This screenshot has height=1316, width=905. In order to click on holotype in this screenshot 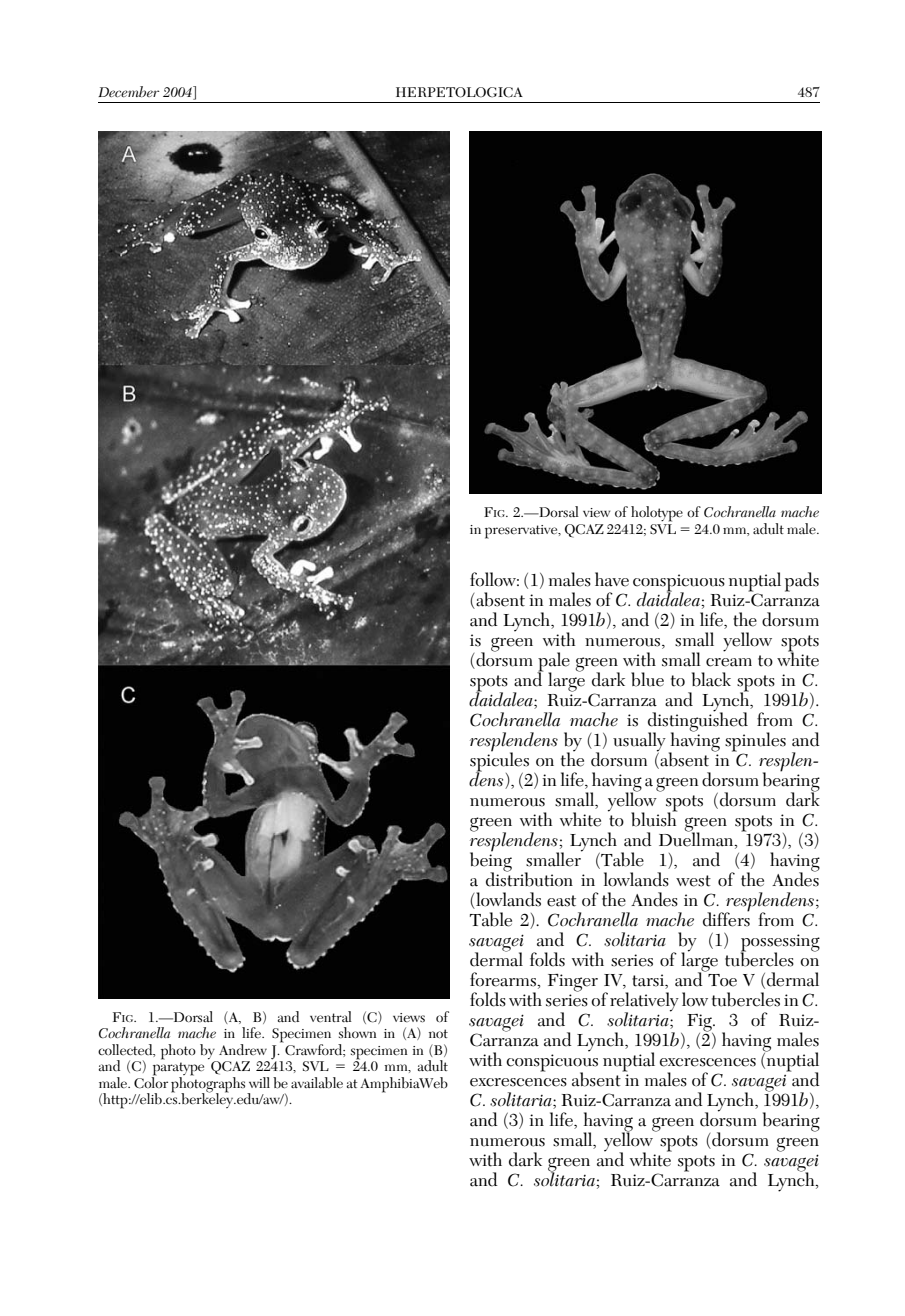, I will do `click(657, 514)`.
